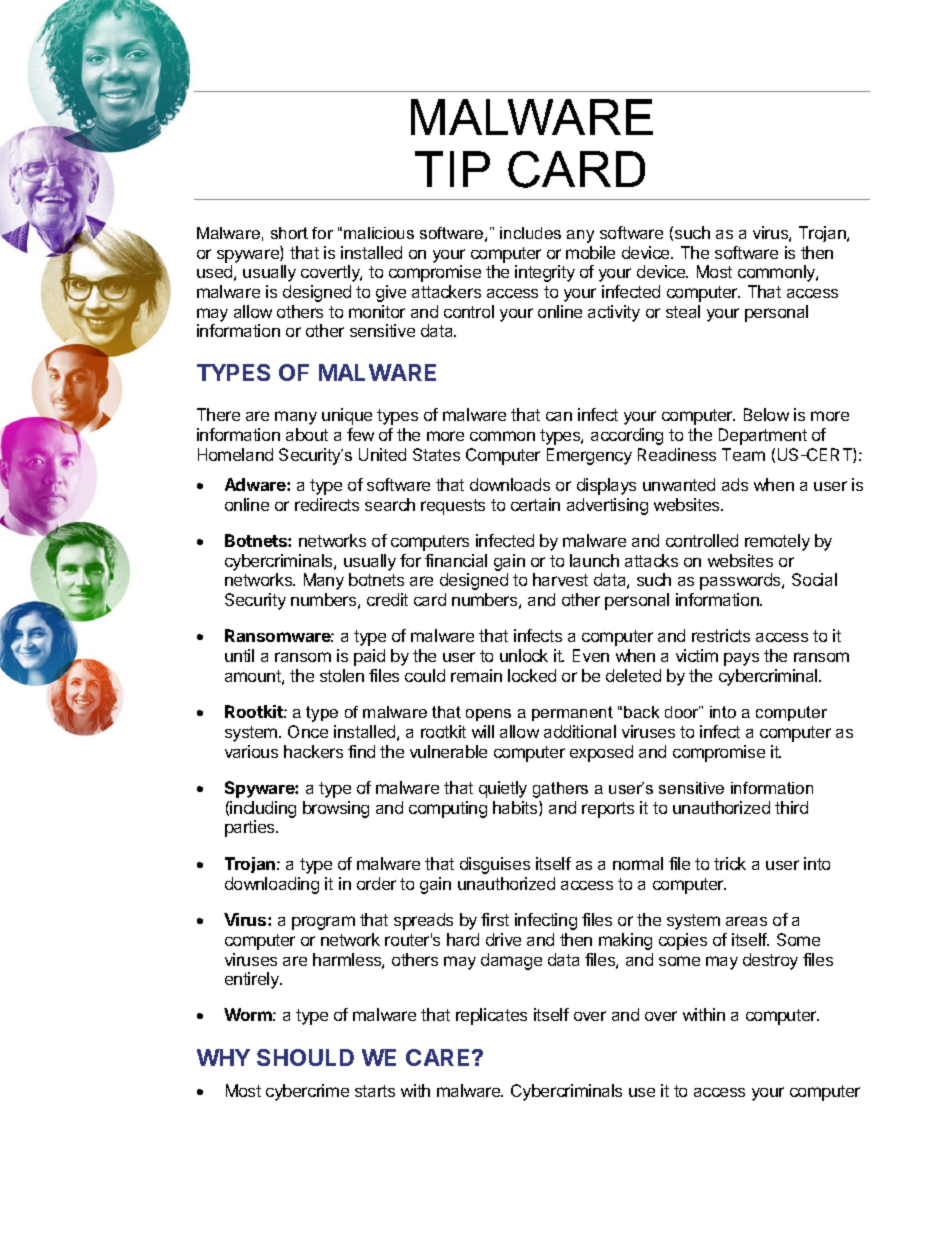 The width and height of the screenshot is (952, 1233). What do you see at coordinates (491, 1016) in the screenshot?
I see `replicates` at bounding box center [491, 1016].
